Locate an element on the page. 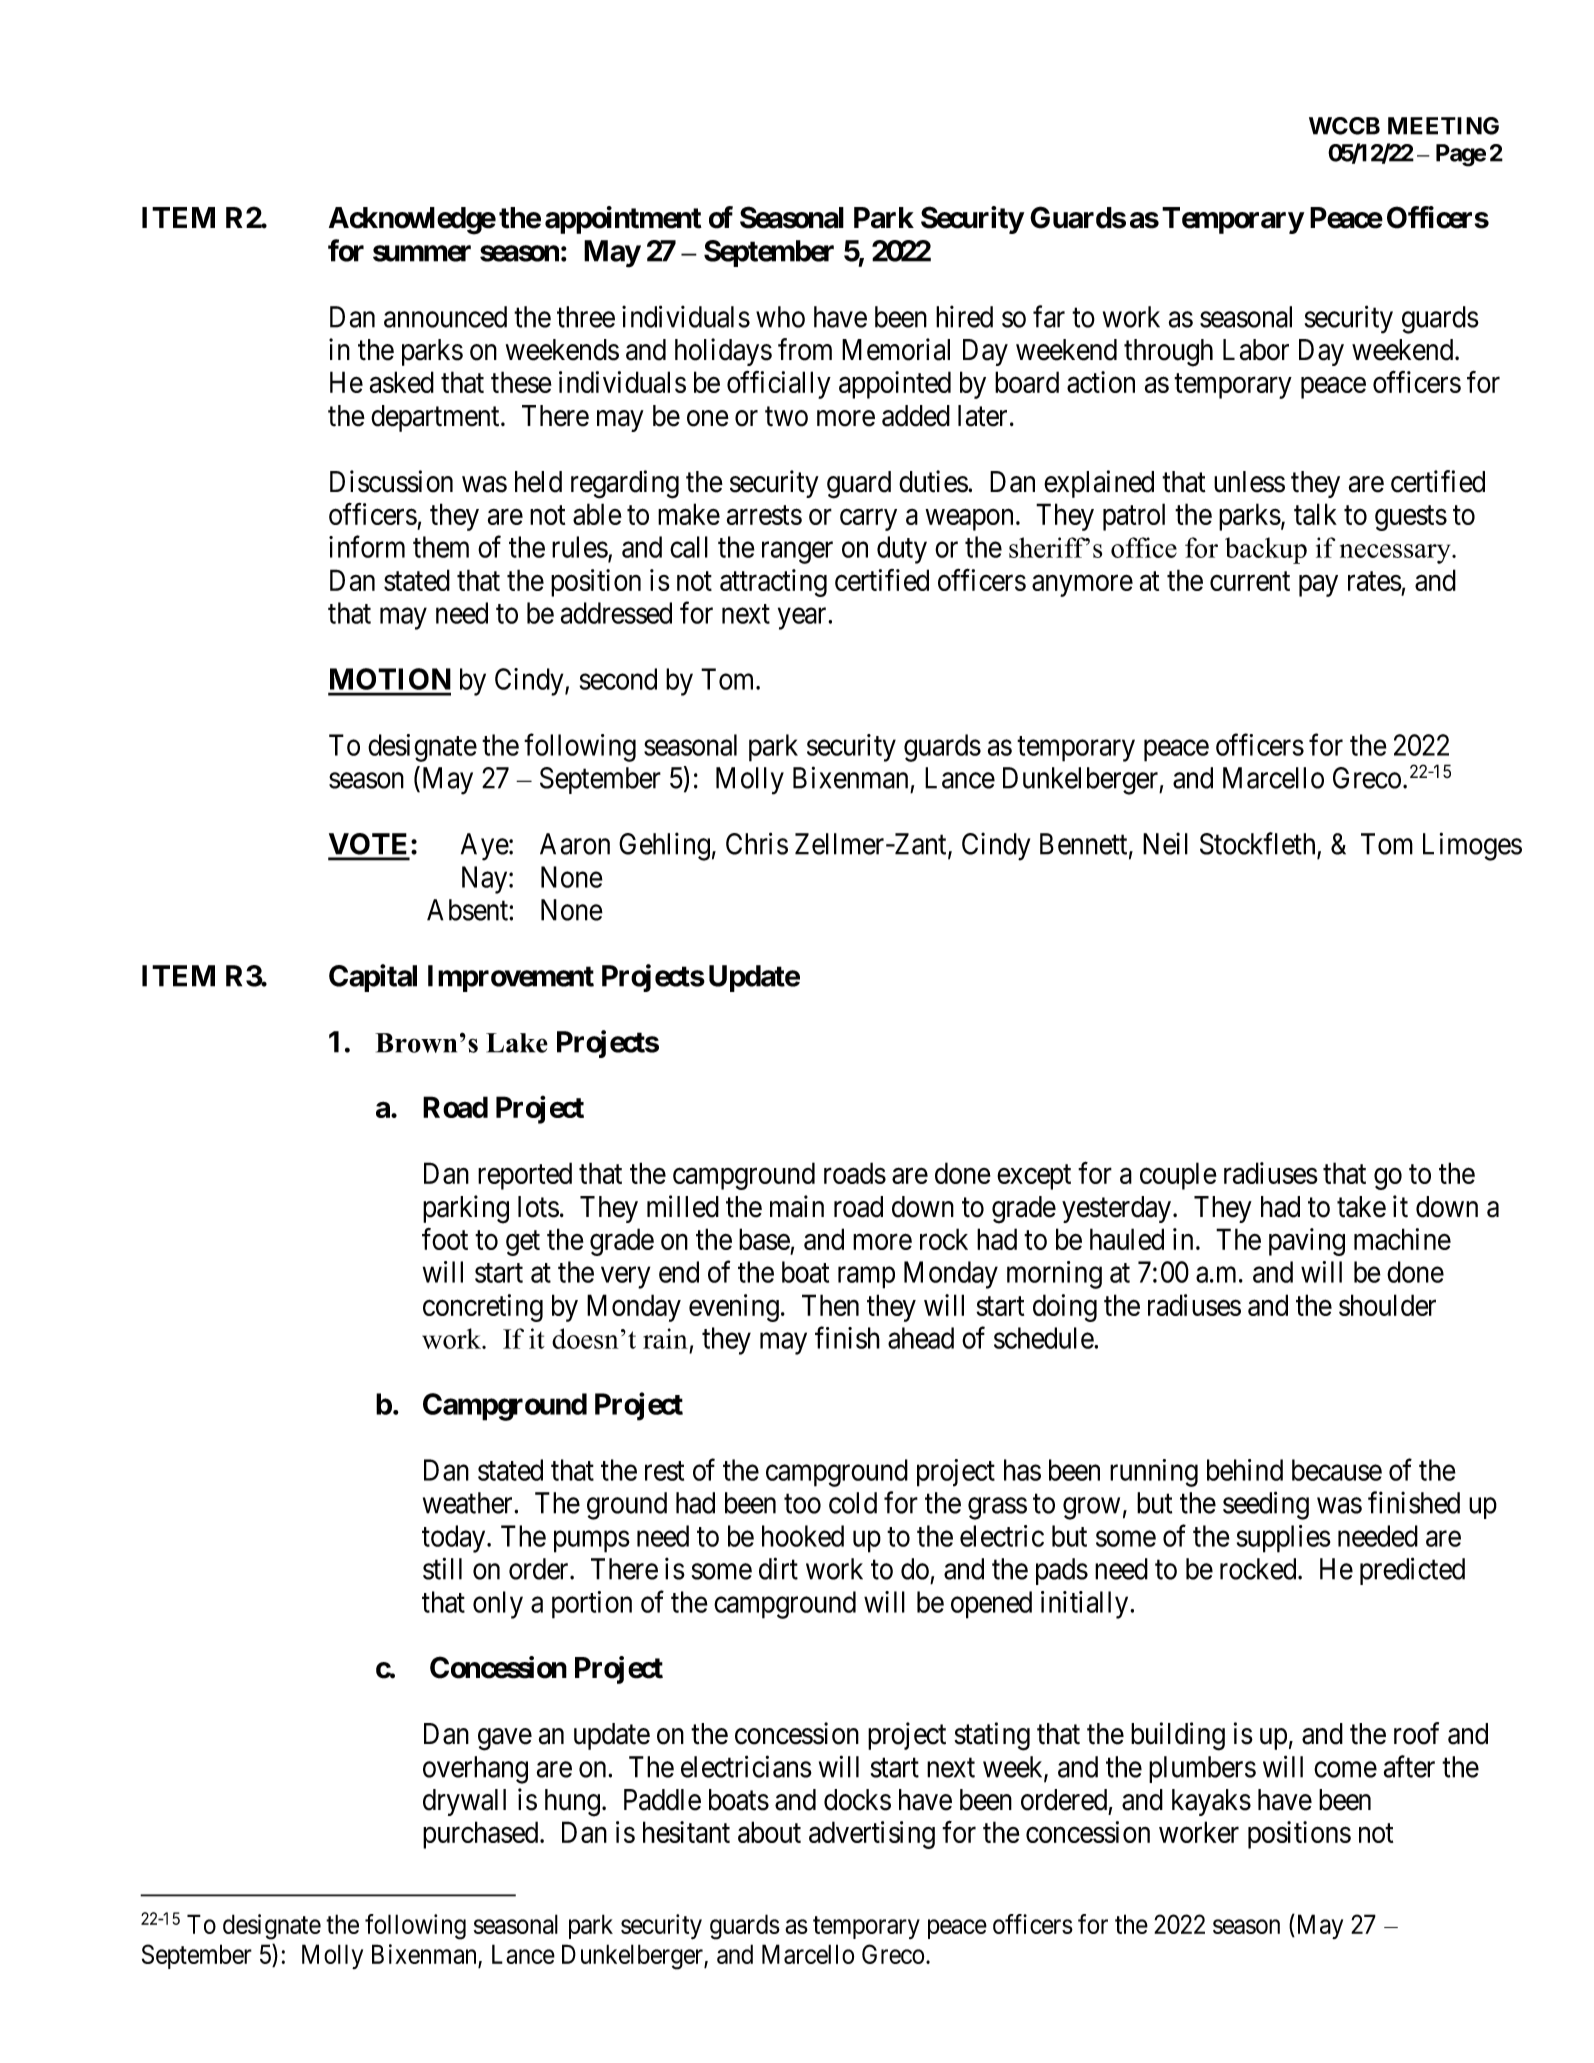 This image has height=2063, width=1594. pay is located at coordinates (1318, 586).
